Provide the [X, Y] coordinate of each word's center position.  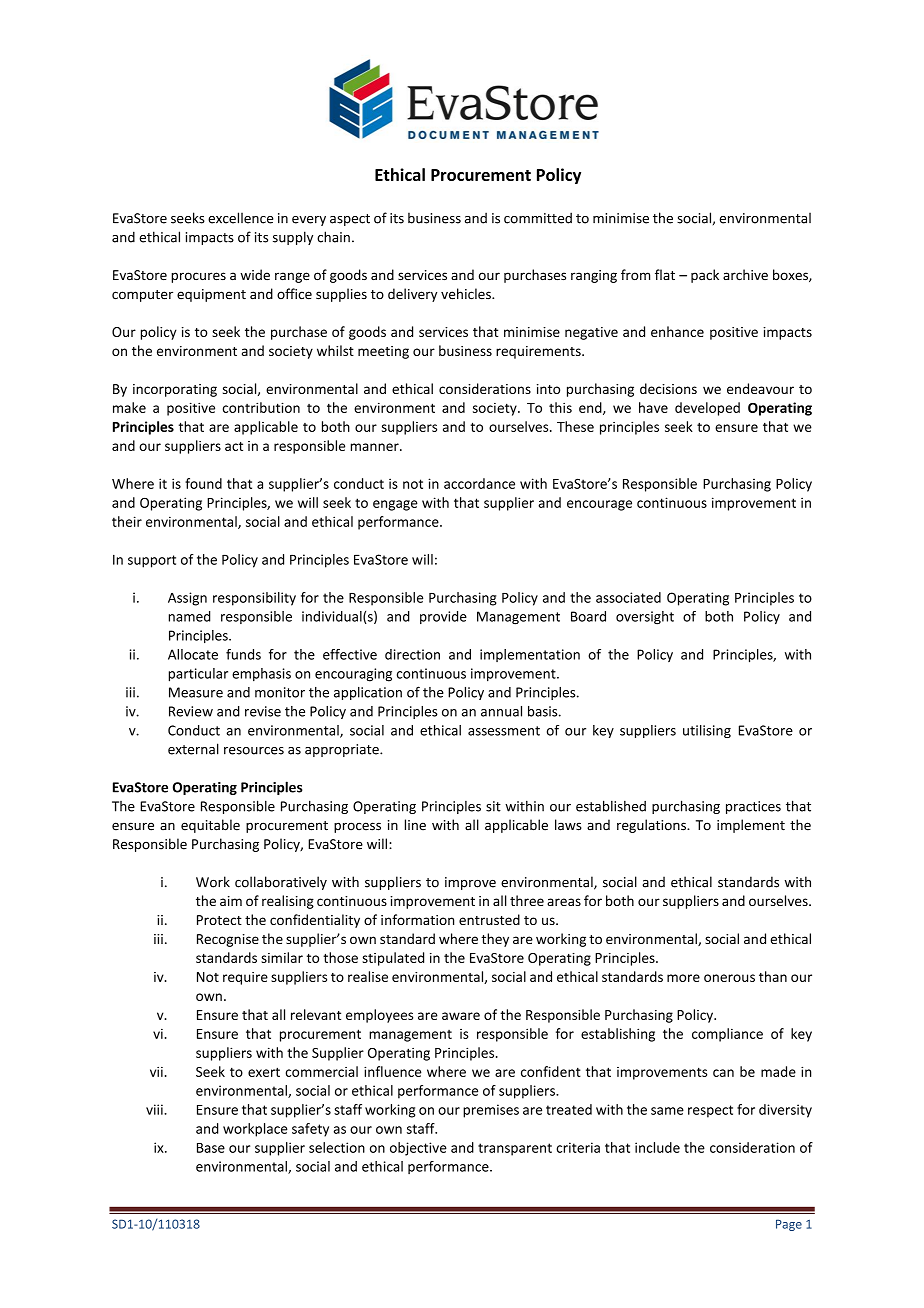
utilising [707, 731]
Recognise [228, 940]
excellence [240, 218]
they [495, 940]
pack [705, 276]
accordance [479, 483]
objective [418, 1149]
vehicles [467, 294]
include [657, 1147]
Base [211, 1148]
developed [707, 409]
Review [191, 711]
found [203, 483]
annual [501, 711]
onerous [729, 978]
